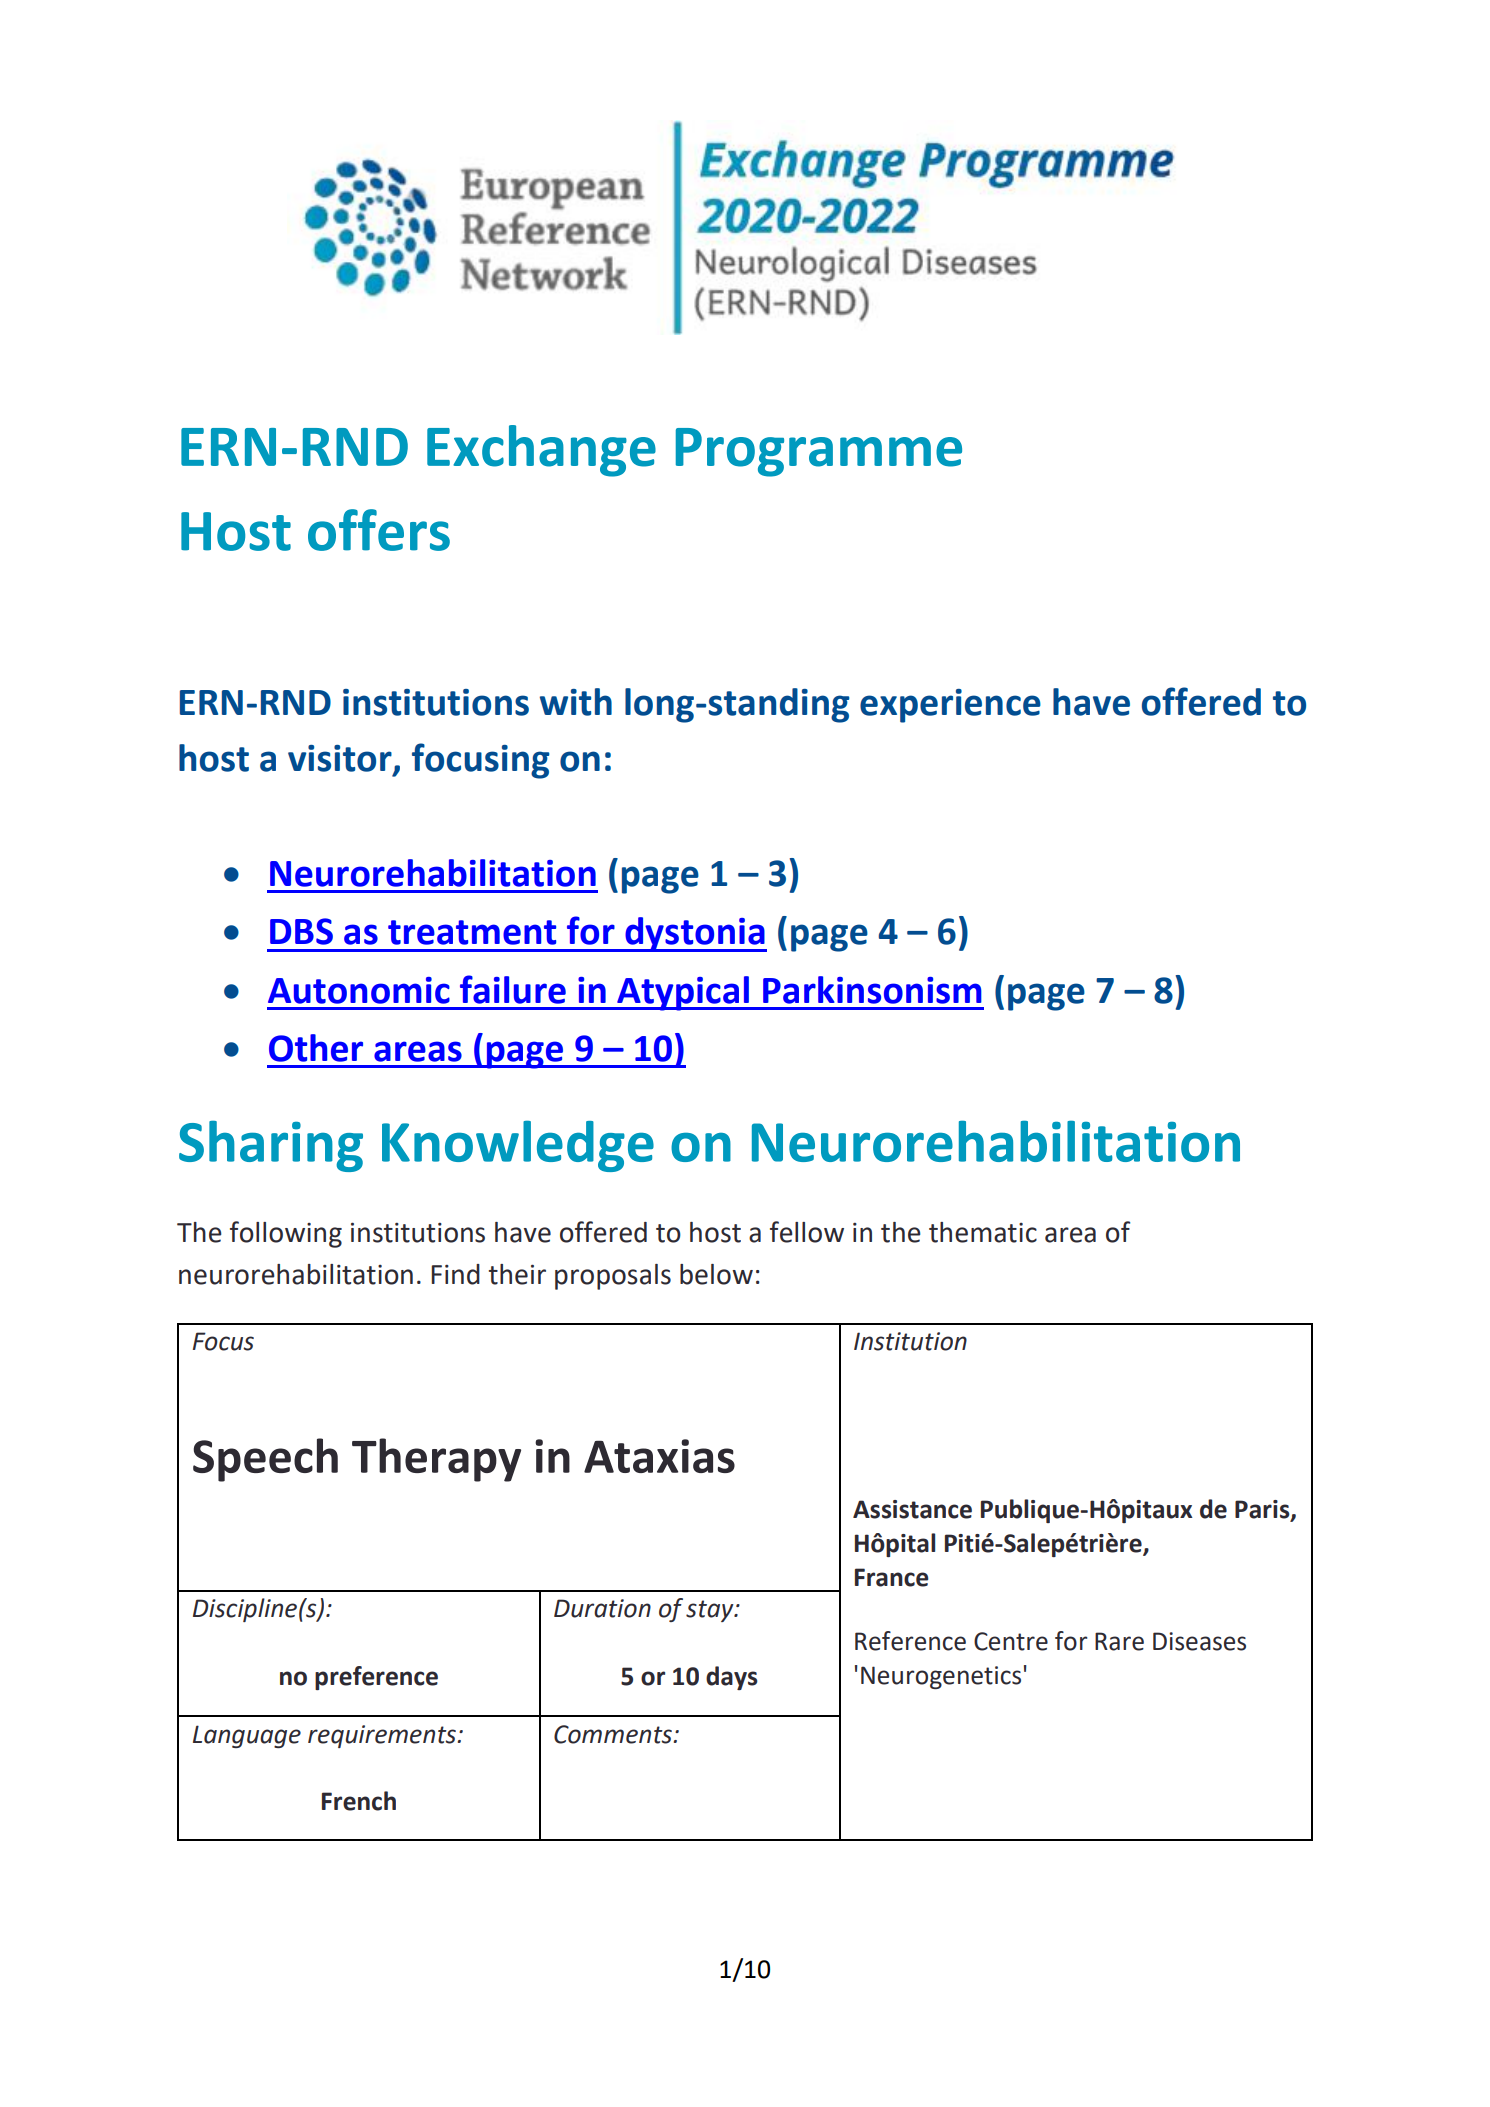 This screenshot has width=1490, height=2107. Describe the element at coordinates (983, 1232) in the screenshot. I see `thematic` at that location.
